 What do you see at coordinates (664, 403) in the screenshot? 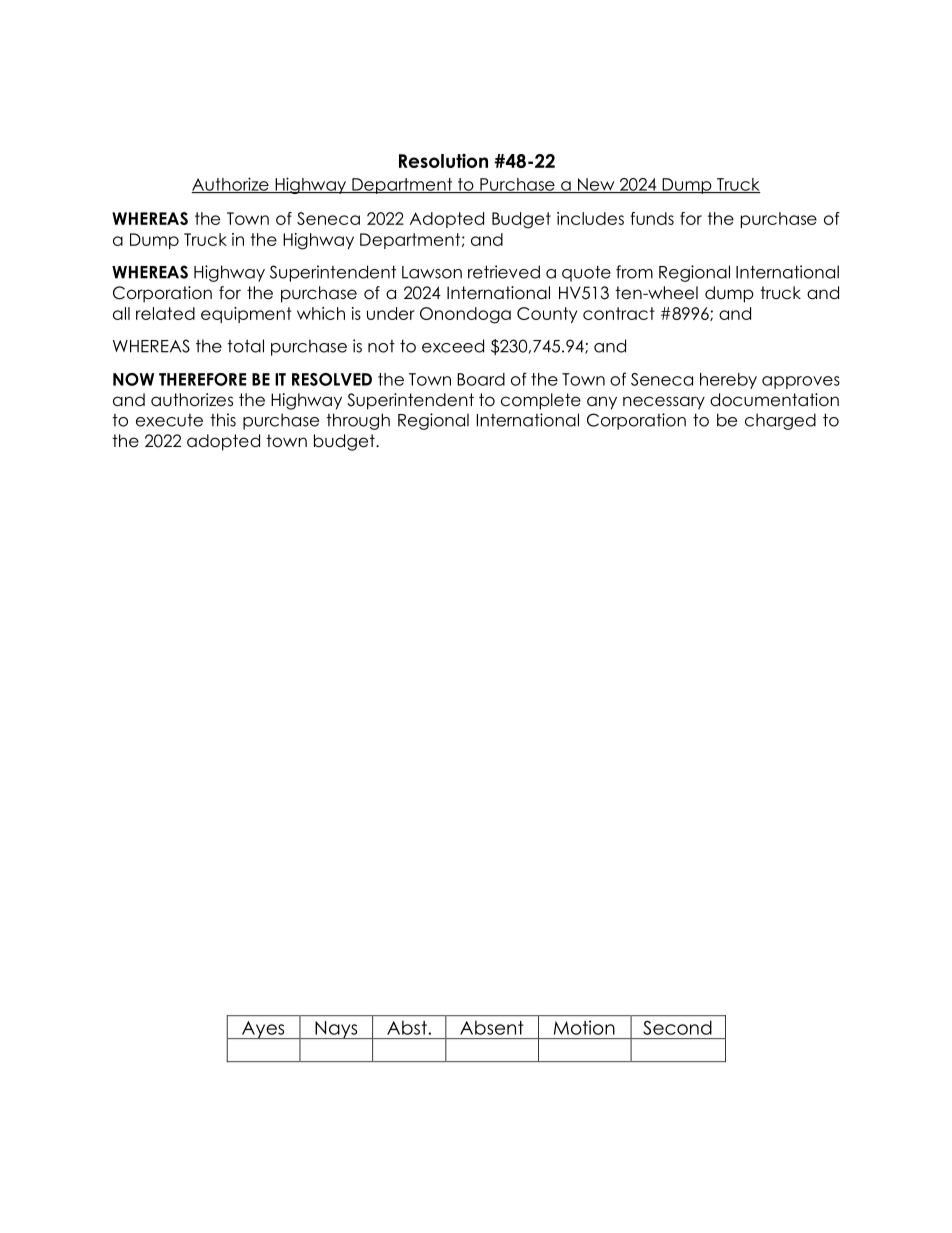
I see `necessary` at bounding box center [664, 403].
